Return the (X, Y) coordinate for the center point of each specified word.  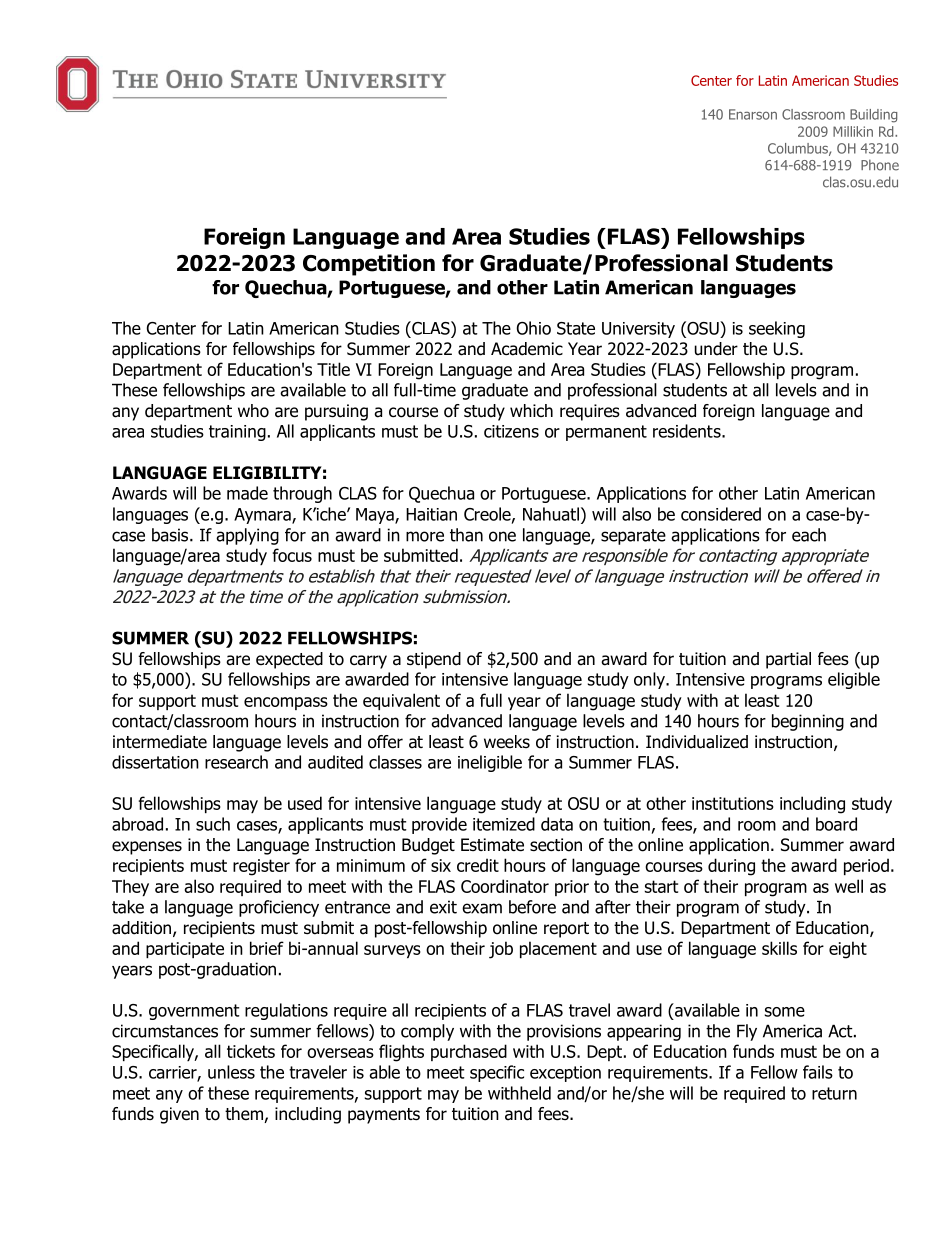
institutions (733, 803)
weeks (507, 742)
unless (231, 1072)
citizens (511, 431)
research (236, 762)
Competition (369, 265)
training (237, 433)
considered (721, 514)
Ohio (534, 328)
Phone (880, 165)
